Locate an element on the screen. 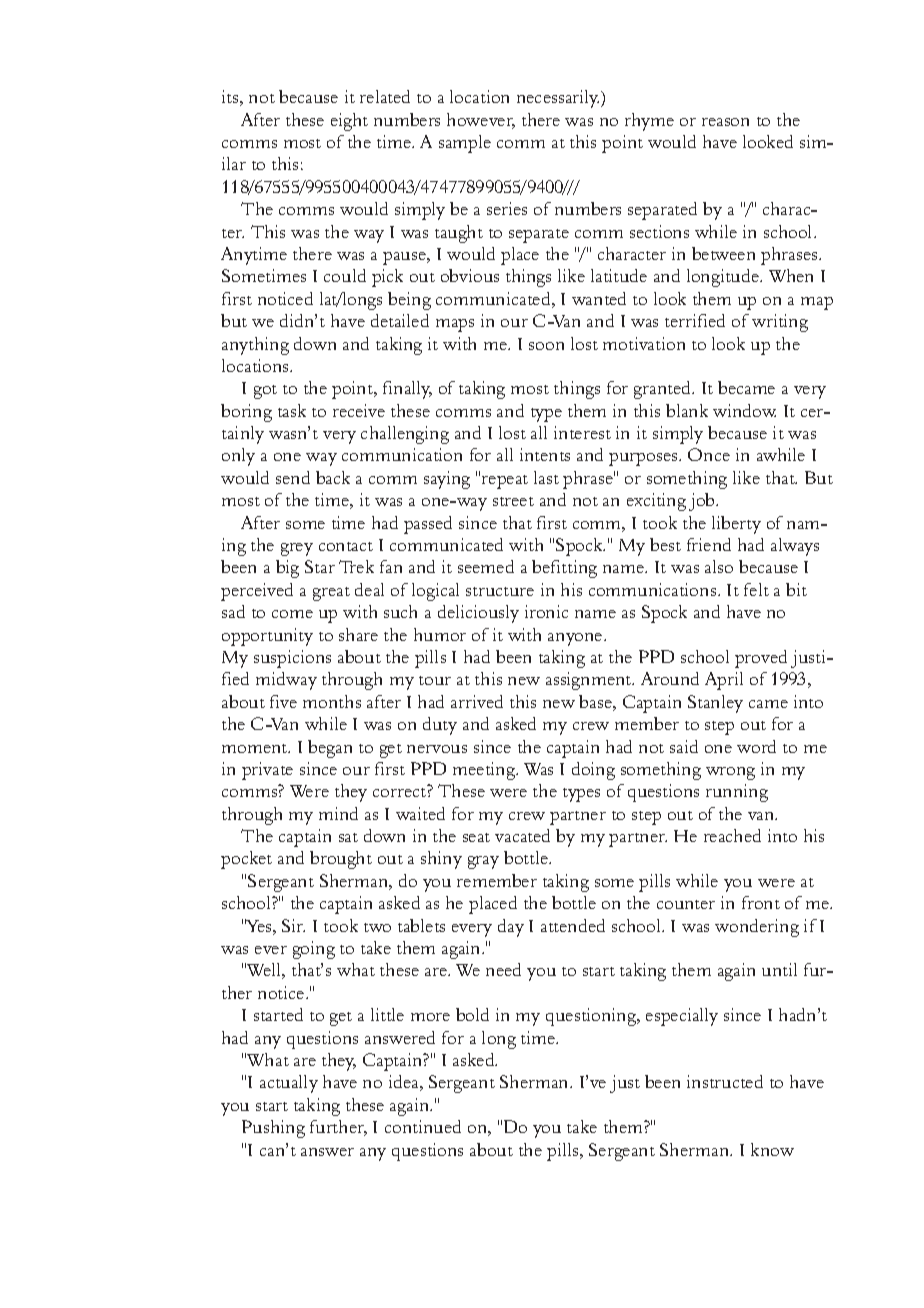 The image size is (924, 1308). felt is located at coordinates (756, 589).
